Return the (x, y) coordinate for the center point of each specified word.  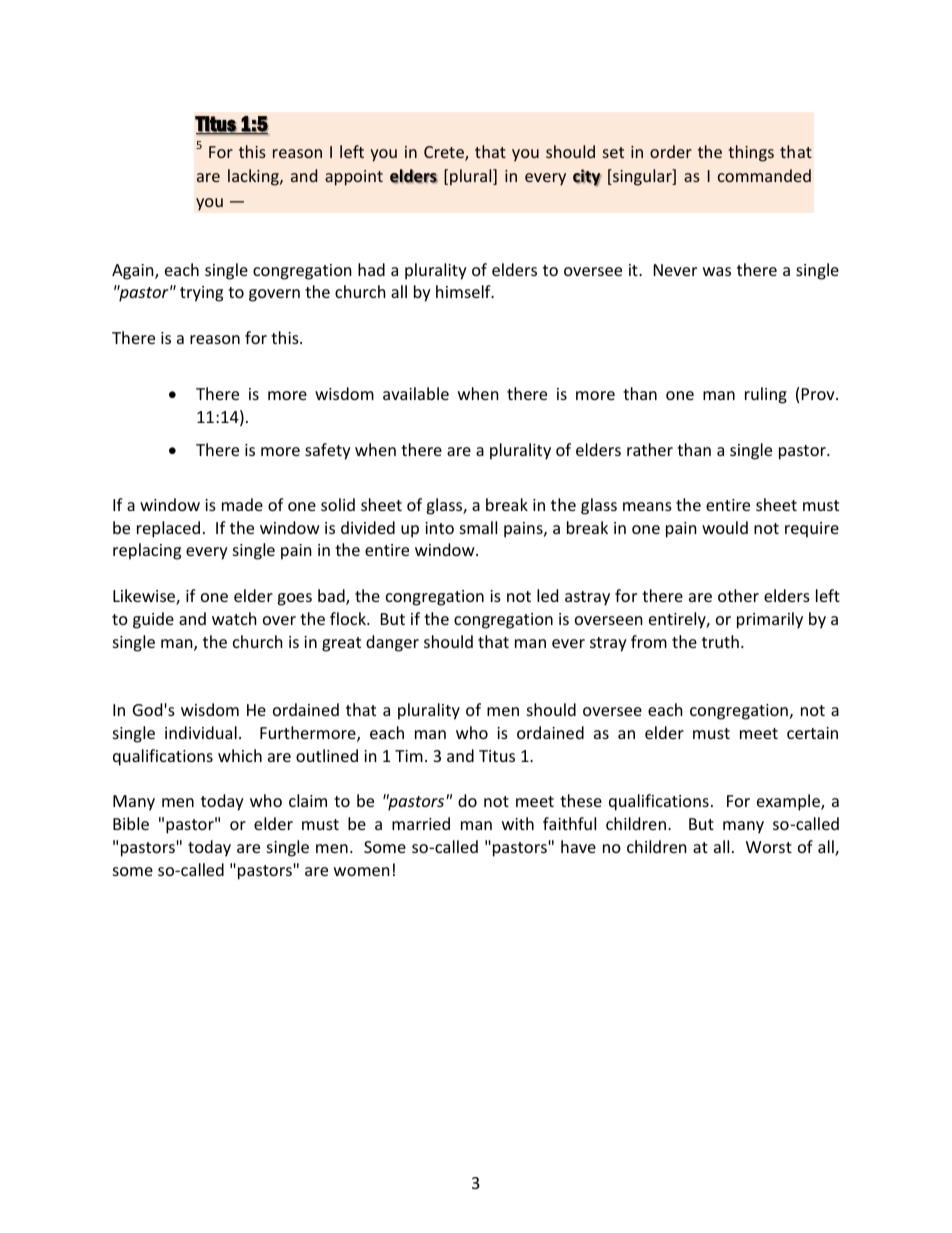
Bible (131, 823)
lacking (254, 177)
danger (392, 643)
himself (464, 291)
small (478, 527)
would (725, 527)
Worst (769, 847)
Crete (445, 153)
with (518, 823)
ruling (766, 395)
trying (201, 294)
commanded (764, 175)
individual (201, 732)
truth (720, 641)
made (242, 504)
